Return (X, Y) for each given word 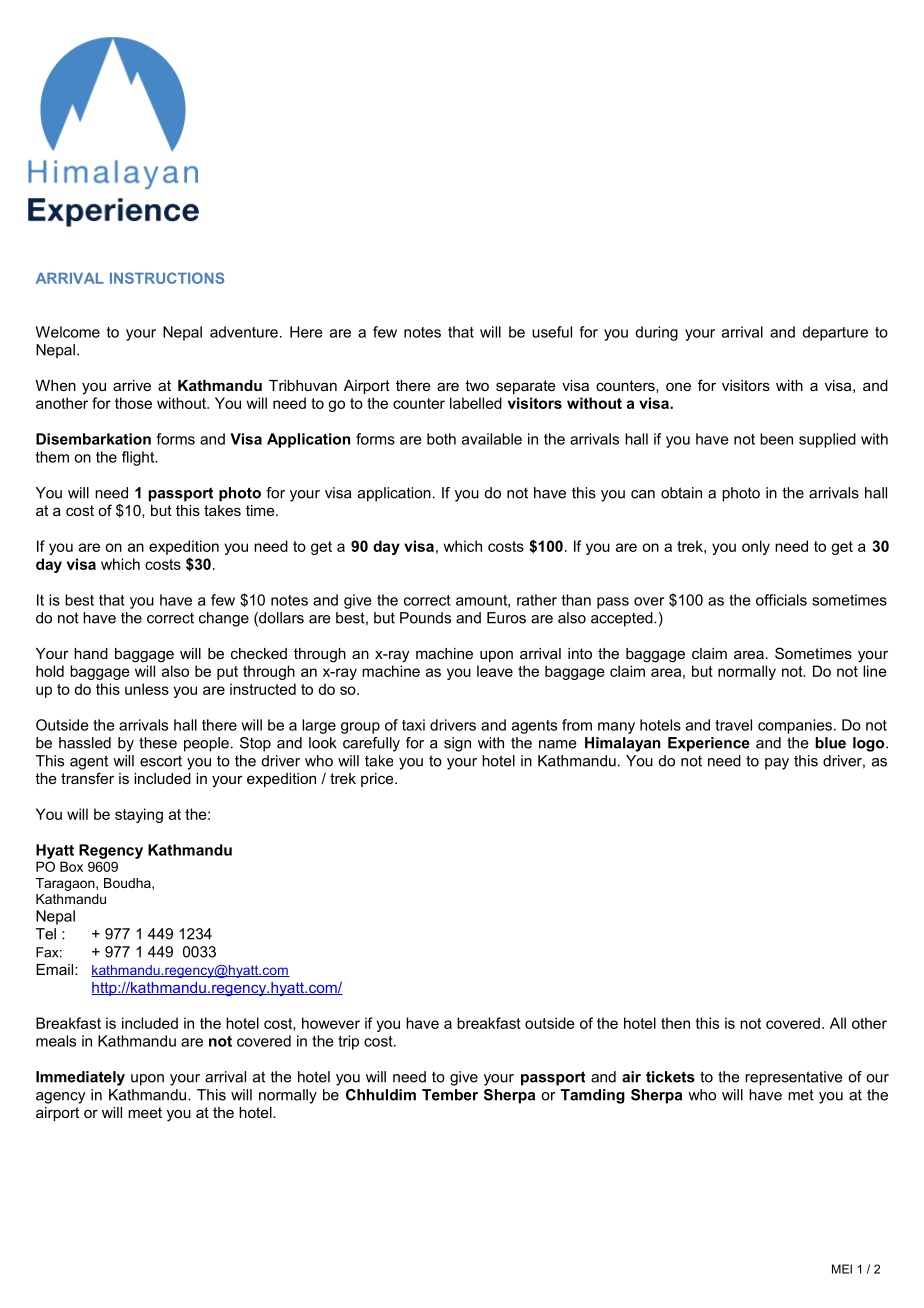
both (441, 439)
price (378, 780)
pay (777, 764)
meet (145, 1112)
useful (552, 332)
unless (147, 689)
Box (71, 866)
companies (795, 726)
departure (835, 333)
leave (495, 671)
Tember (450, 1095)
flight (139, 458)
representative (794, 1078)
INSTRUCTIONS (167, 278)
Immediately (80, 1078)
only (756, 547)
